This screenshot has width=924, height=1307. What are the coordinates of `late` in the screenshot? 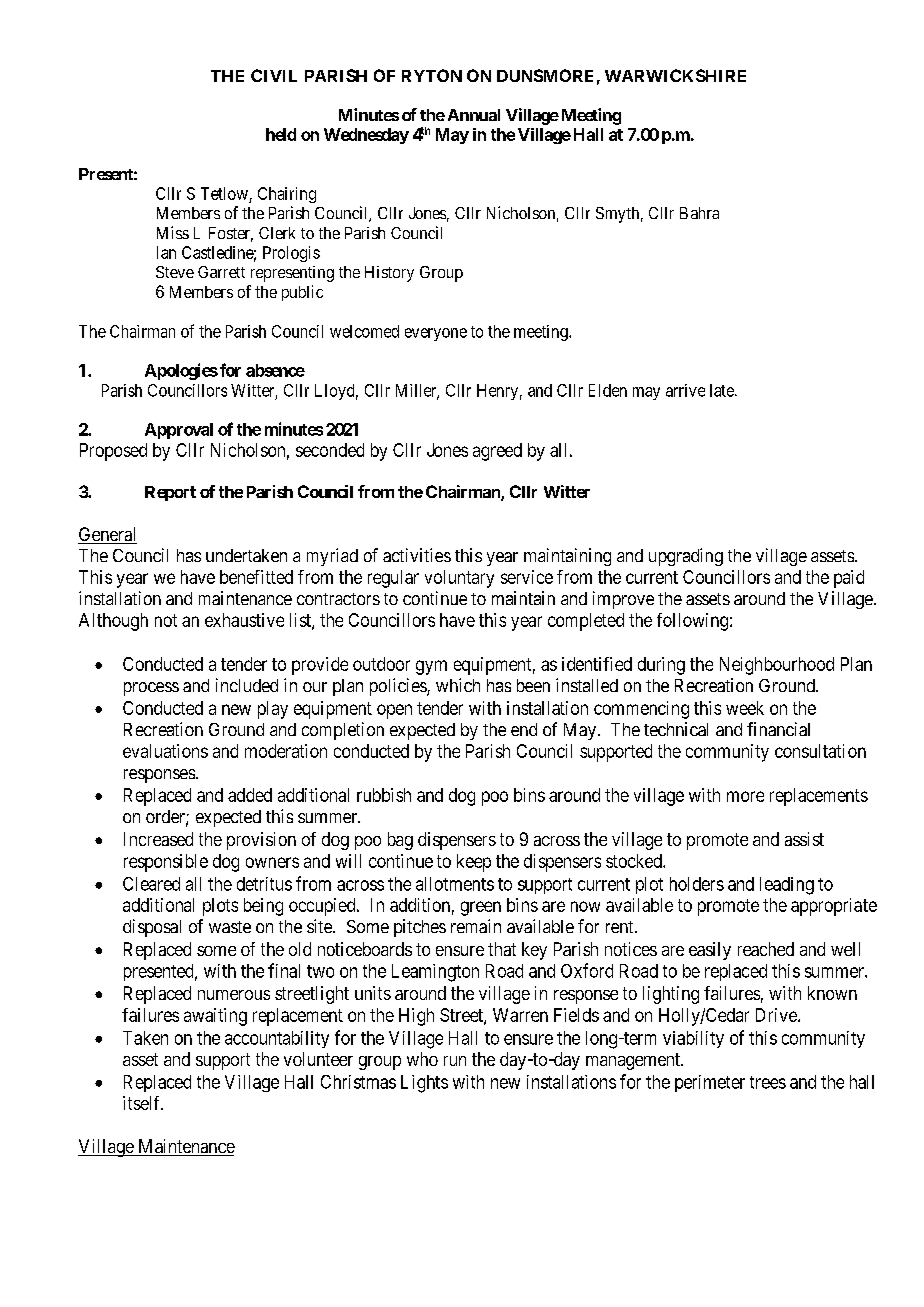 It's located at (723, 390).
